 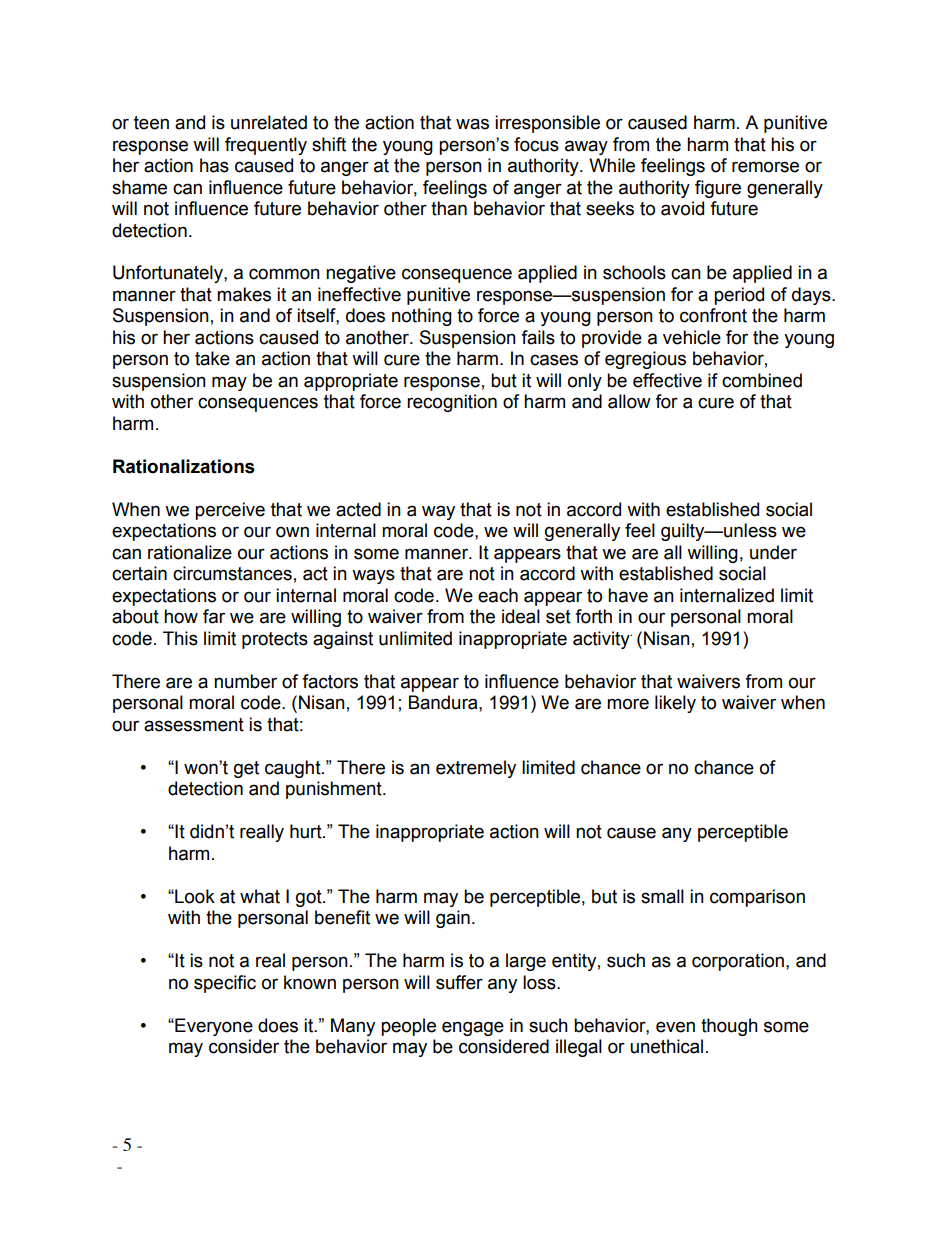 What do you see at coordinates (729, 1027) in the page?
I see `though` at bounding box center [729, 1027].
